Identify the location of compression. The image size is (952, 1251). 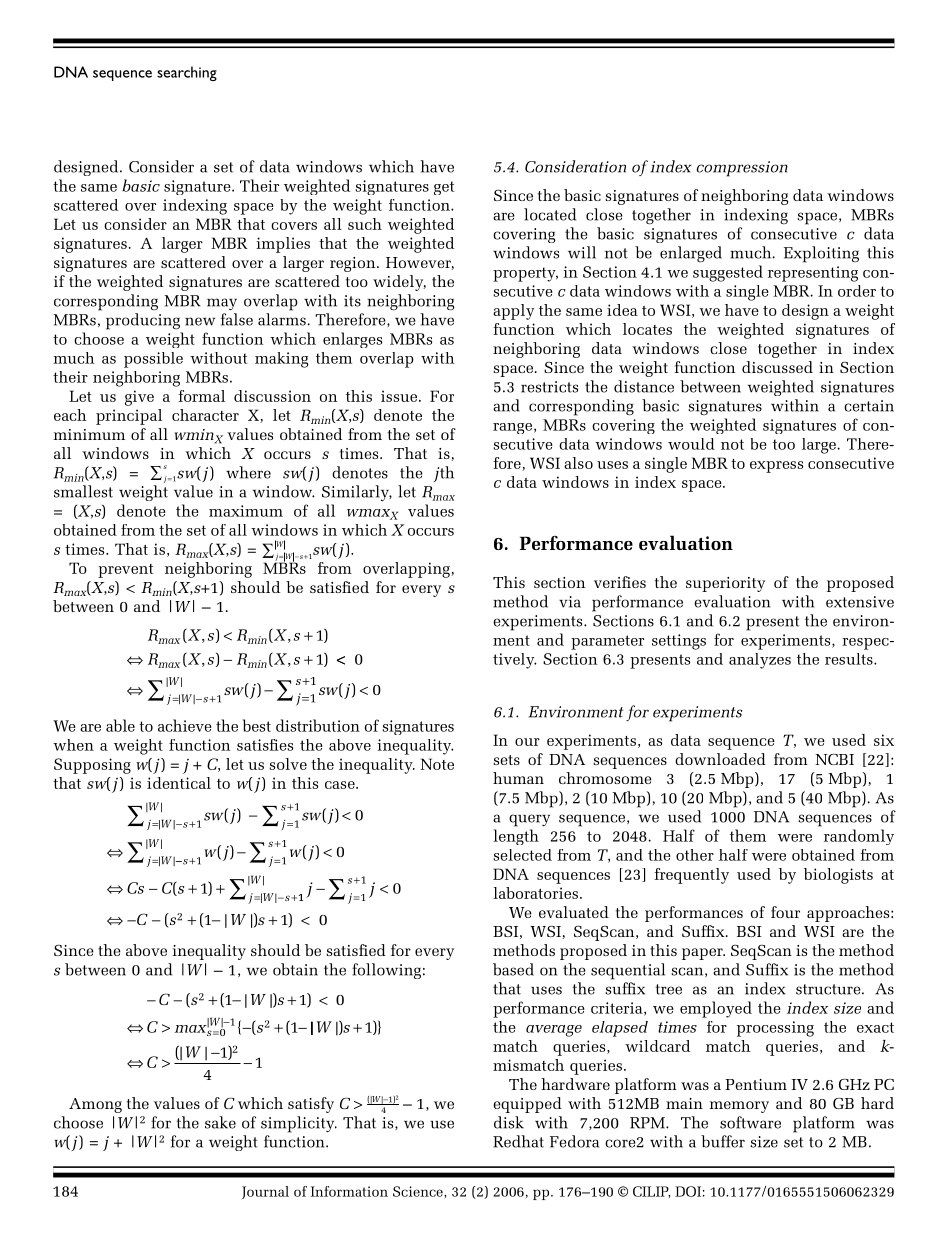
(742, 169).
